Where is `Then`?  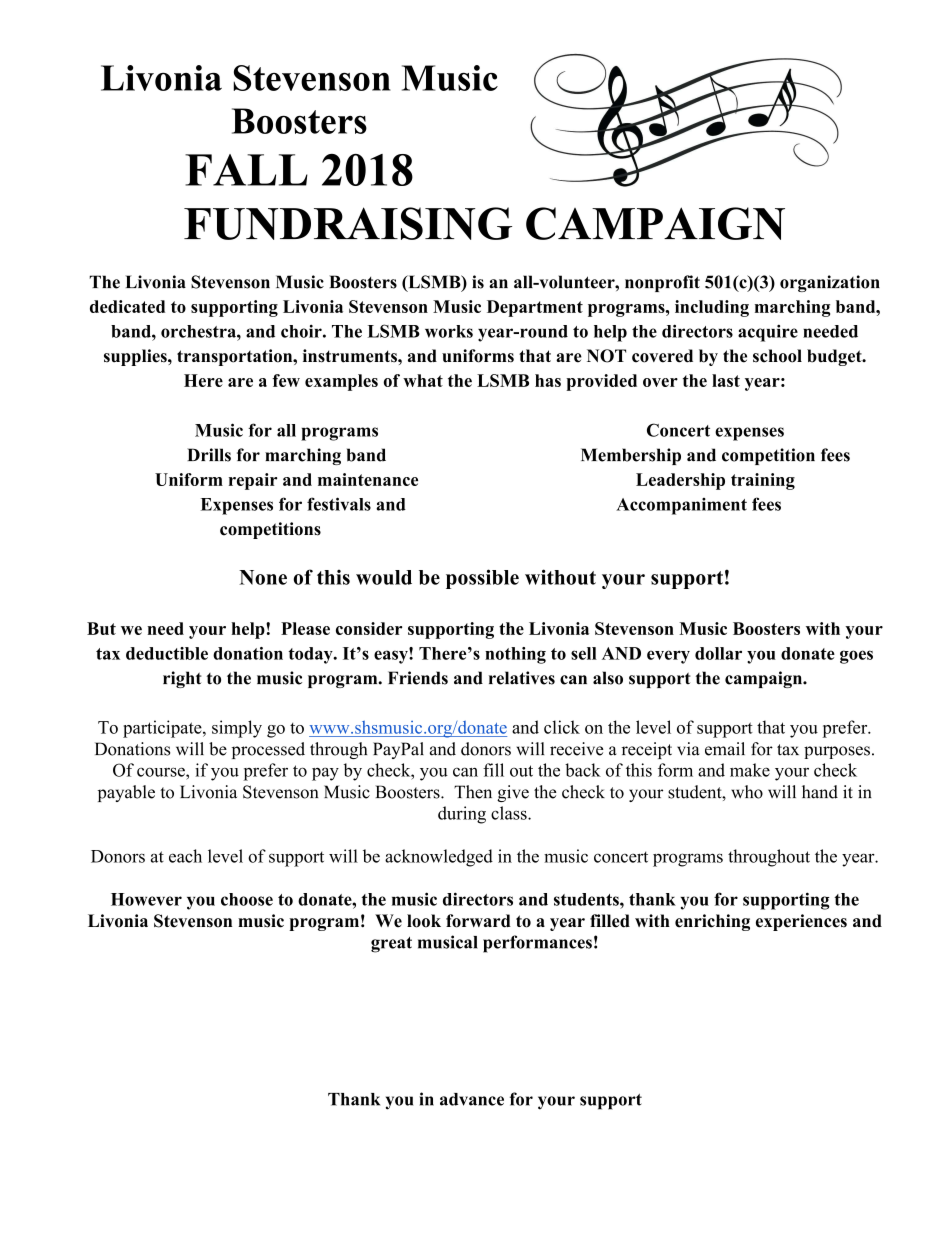
Then is located at coordinates (473, 792).
